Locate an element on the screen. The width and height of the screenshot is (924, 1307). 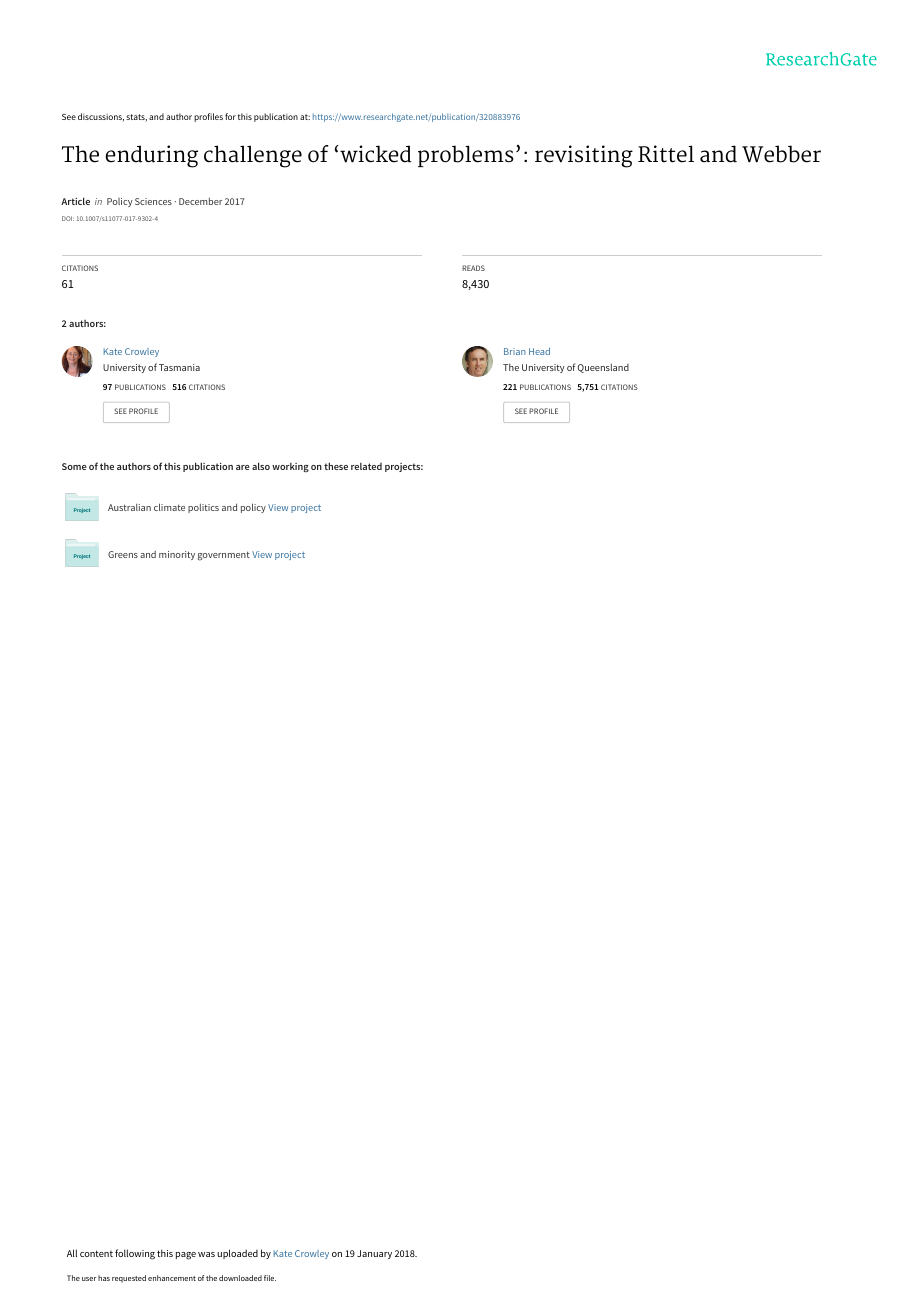
problems is located at coordinates (466, 156).
